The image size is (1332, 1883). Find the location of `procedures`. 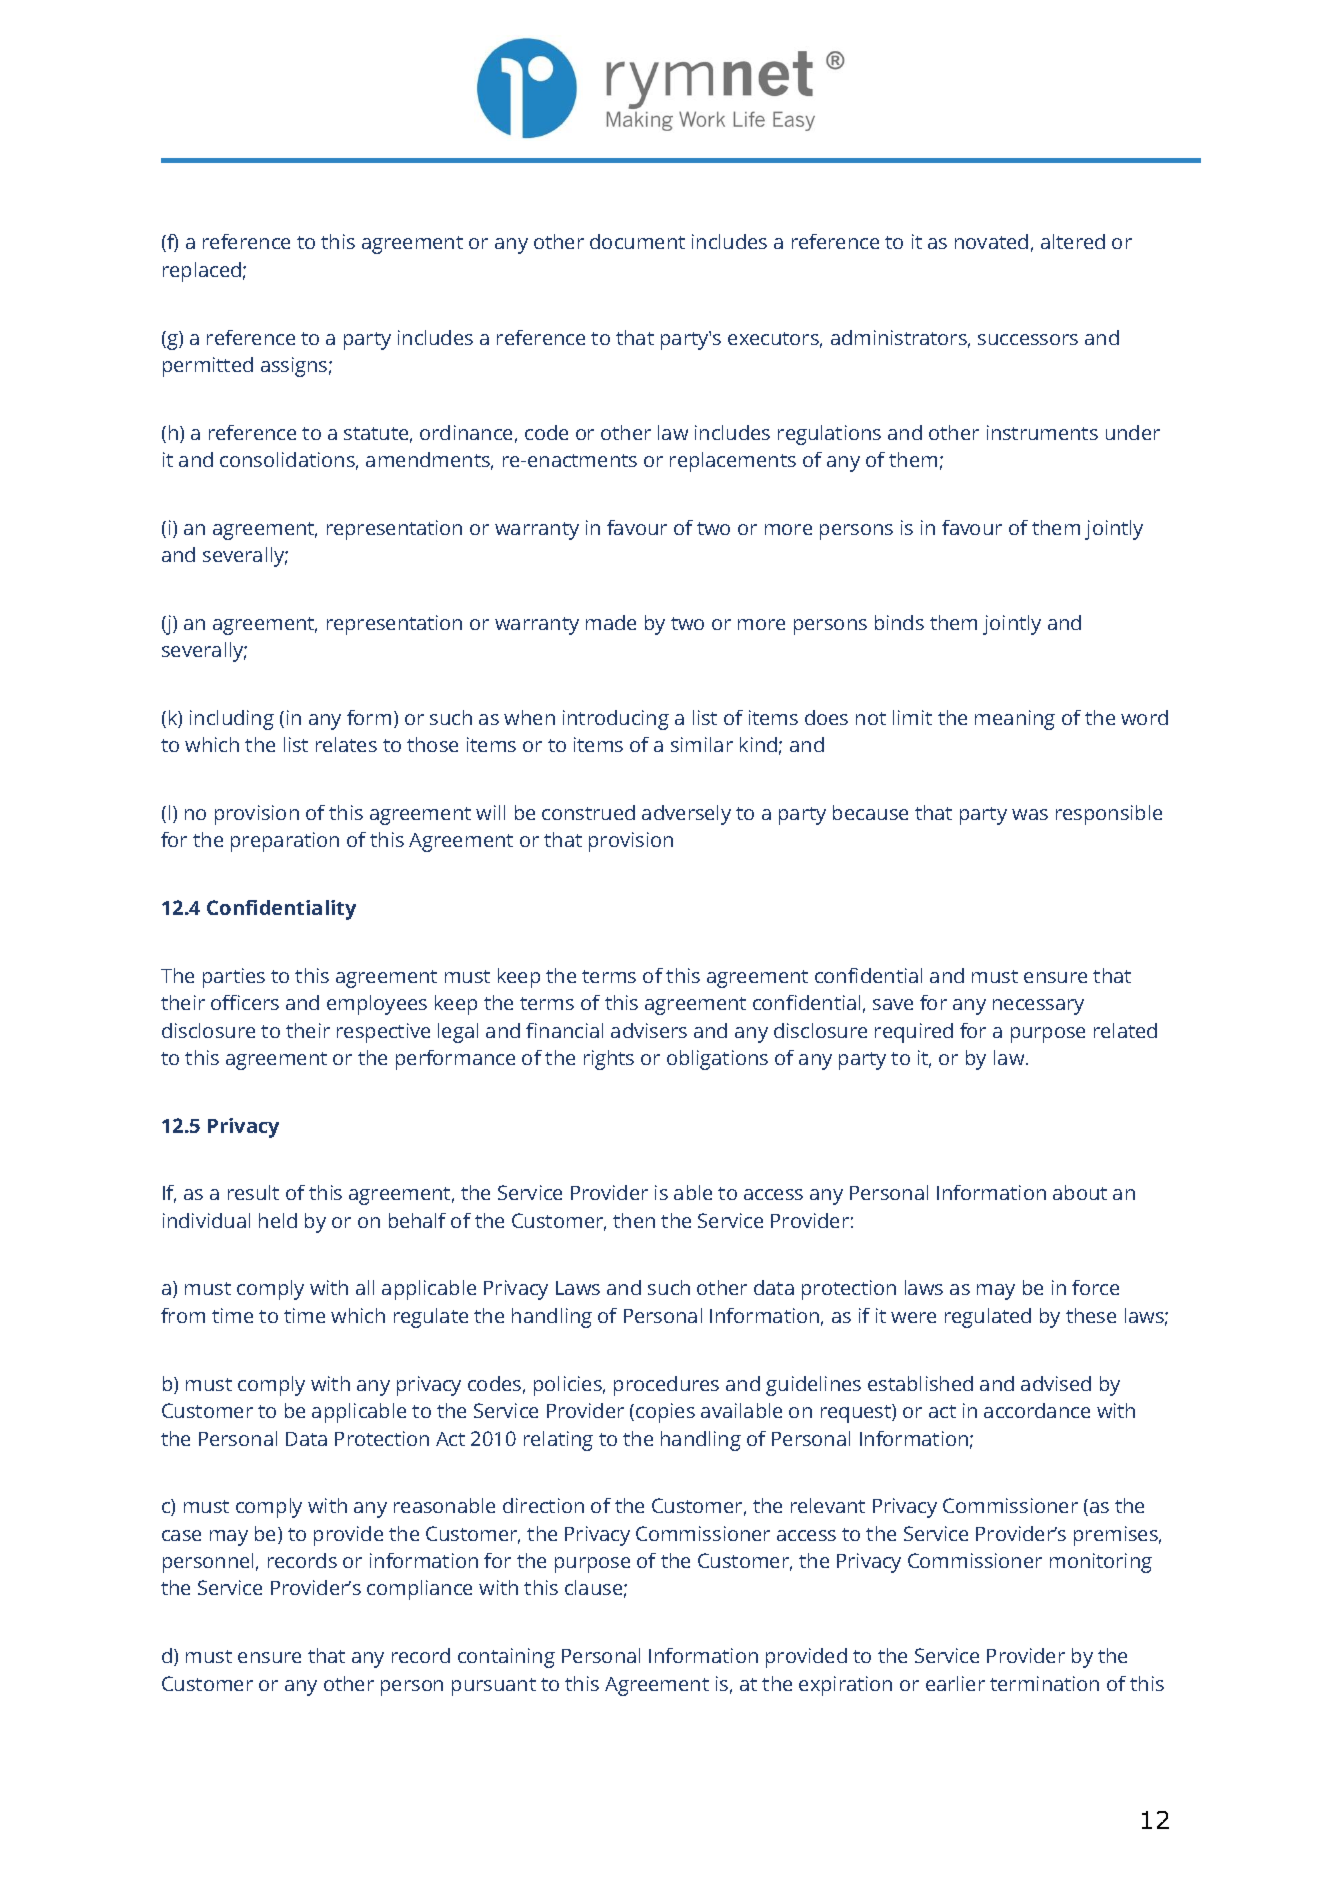

procedures is located at coordinates (666, 1386).
